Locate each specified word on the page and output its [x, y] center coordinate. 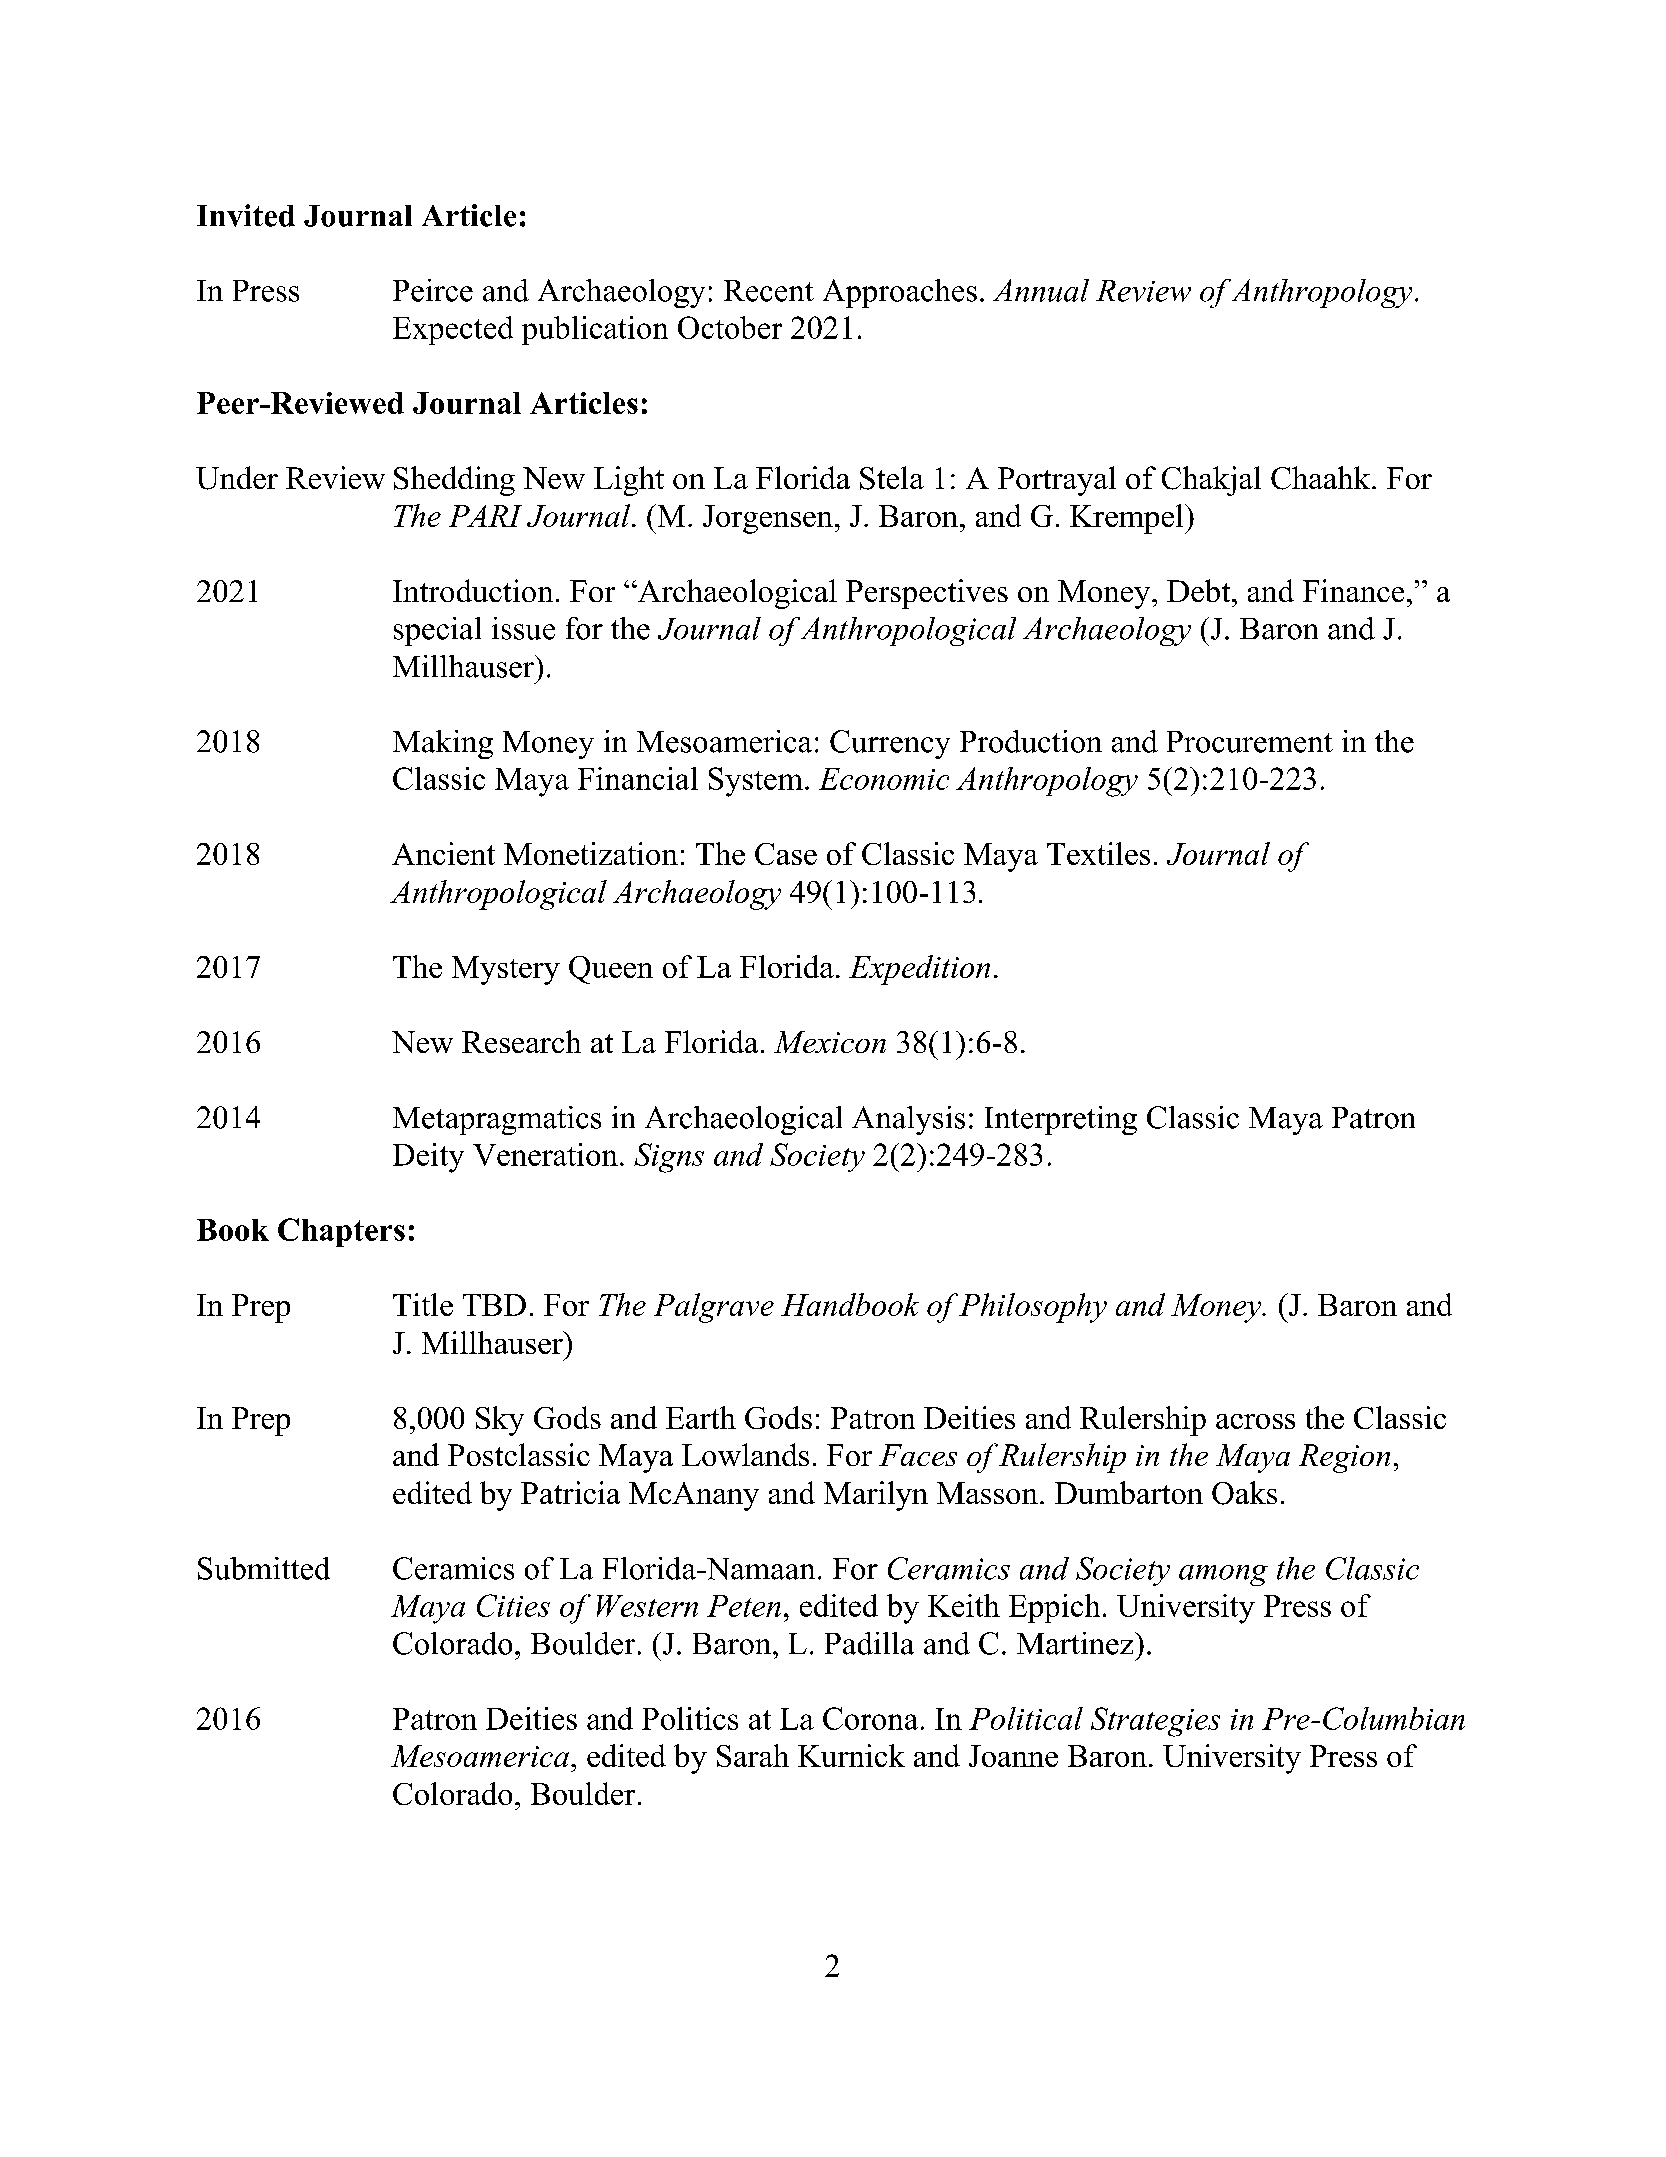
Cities [513, 1605]
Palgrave [714, 1308]
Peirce [433, 290]
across [1255, 1421]
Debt [1200, 590]
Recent [769, 291]
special [437, 631]
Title [423, 1304]
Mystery [506, 970]
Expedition [919, 970]
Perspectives [927, 594]
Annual [1041, 290]
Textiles [1098, 853]
